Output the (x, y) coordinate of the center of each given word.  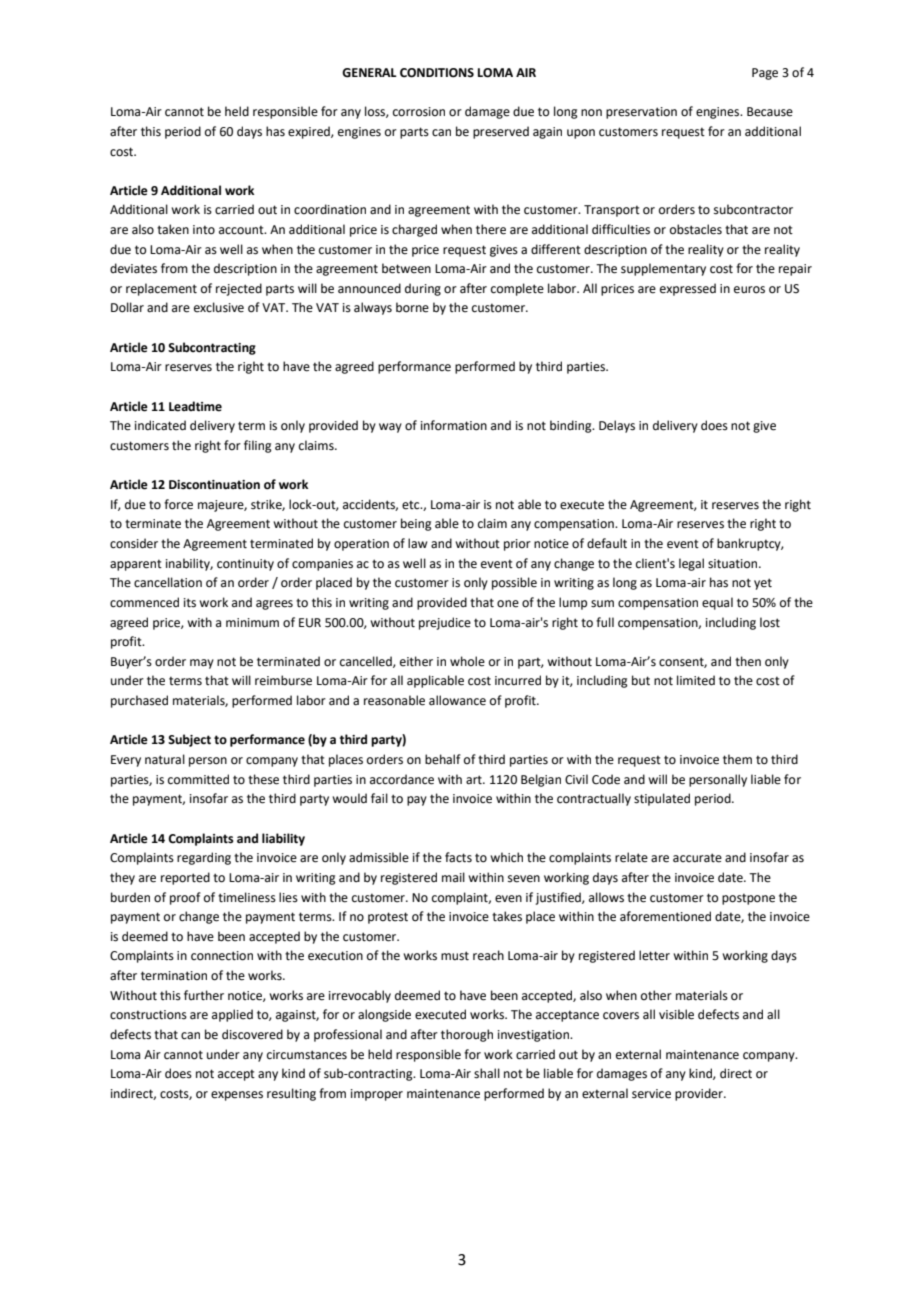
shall (487, 1073)
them (737, 759)
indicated (160, 425)
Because (770, 112)
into (204, 230)
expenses (237, 1096)
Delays (617, 426)
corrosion (419, 112)
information (454, 425)
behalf (443, 759)
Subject (189, 740)
